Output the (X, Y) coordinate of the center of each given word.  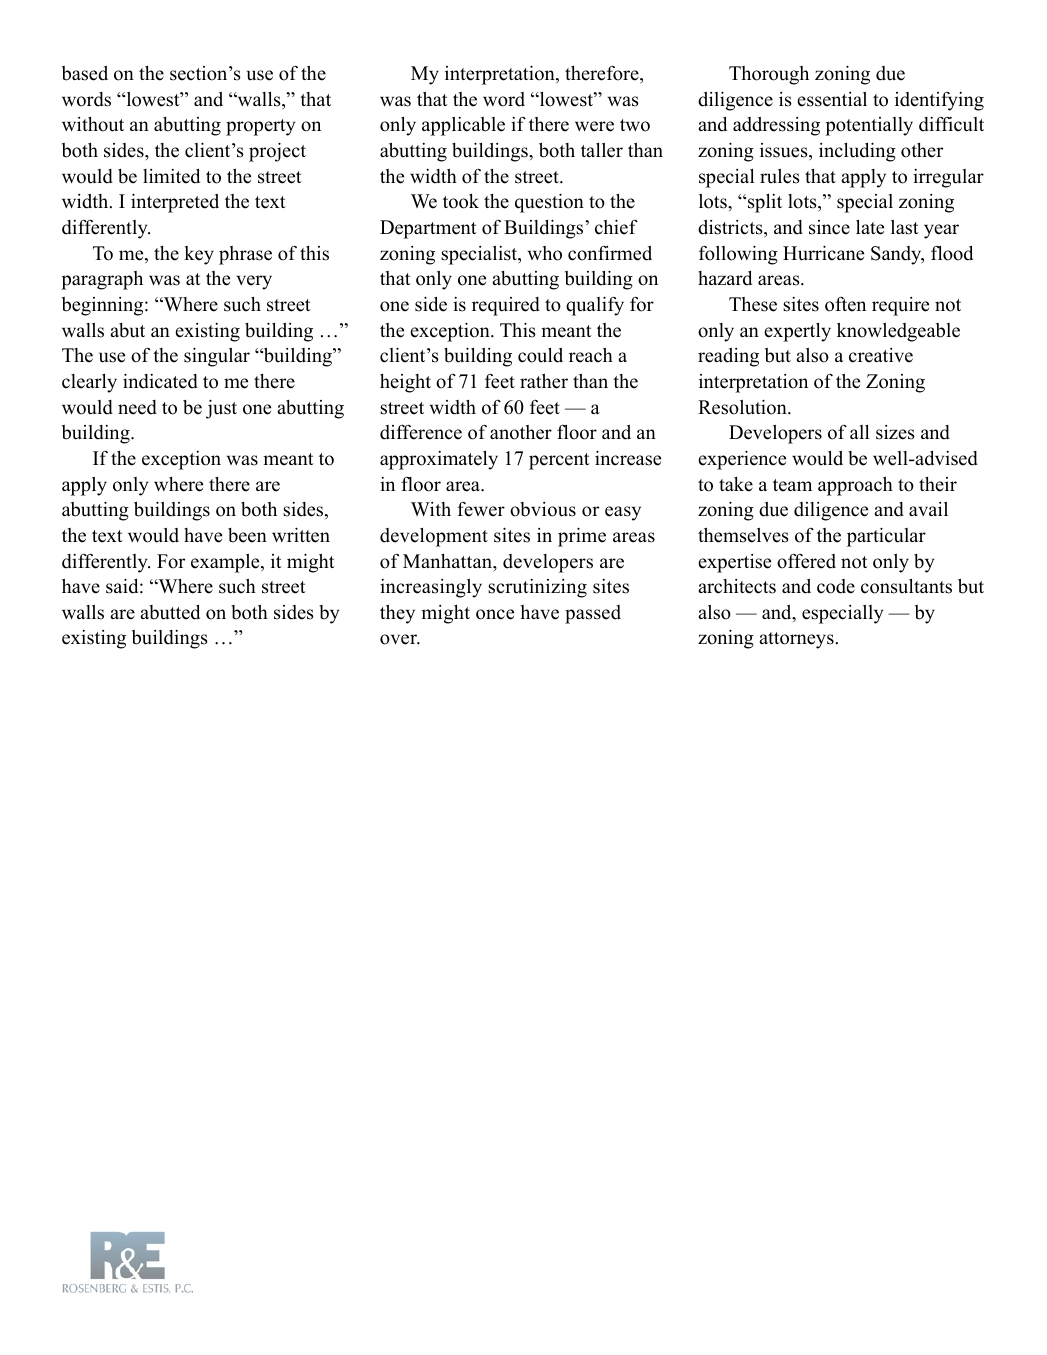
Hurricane (823, 253)
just (221, 409)
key (199, 255)
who (545, 253)
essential (832, 99)
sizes (895, 432)
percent (559, 461)
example (226, 563)
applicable (463, 126)
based (85, 73)
